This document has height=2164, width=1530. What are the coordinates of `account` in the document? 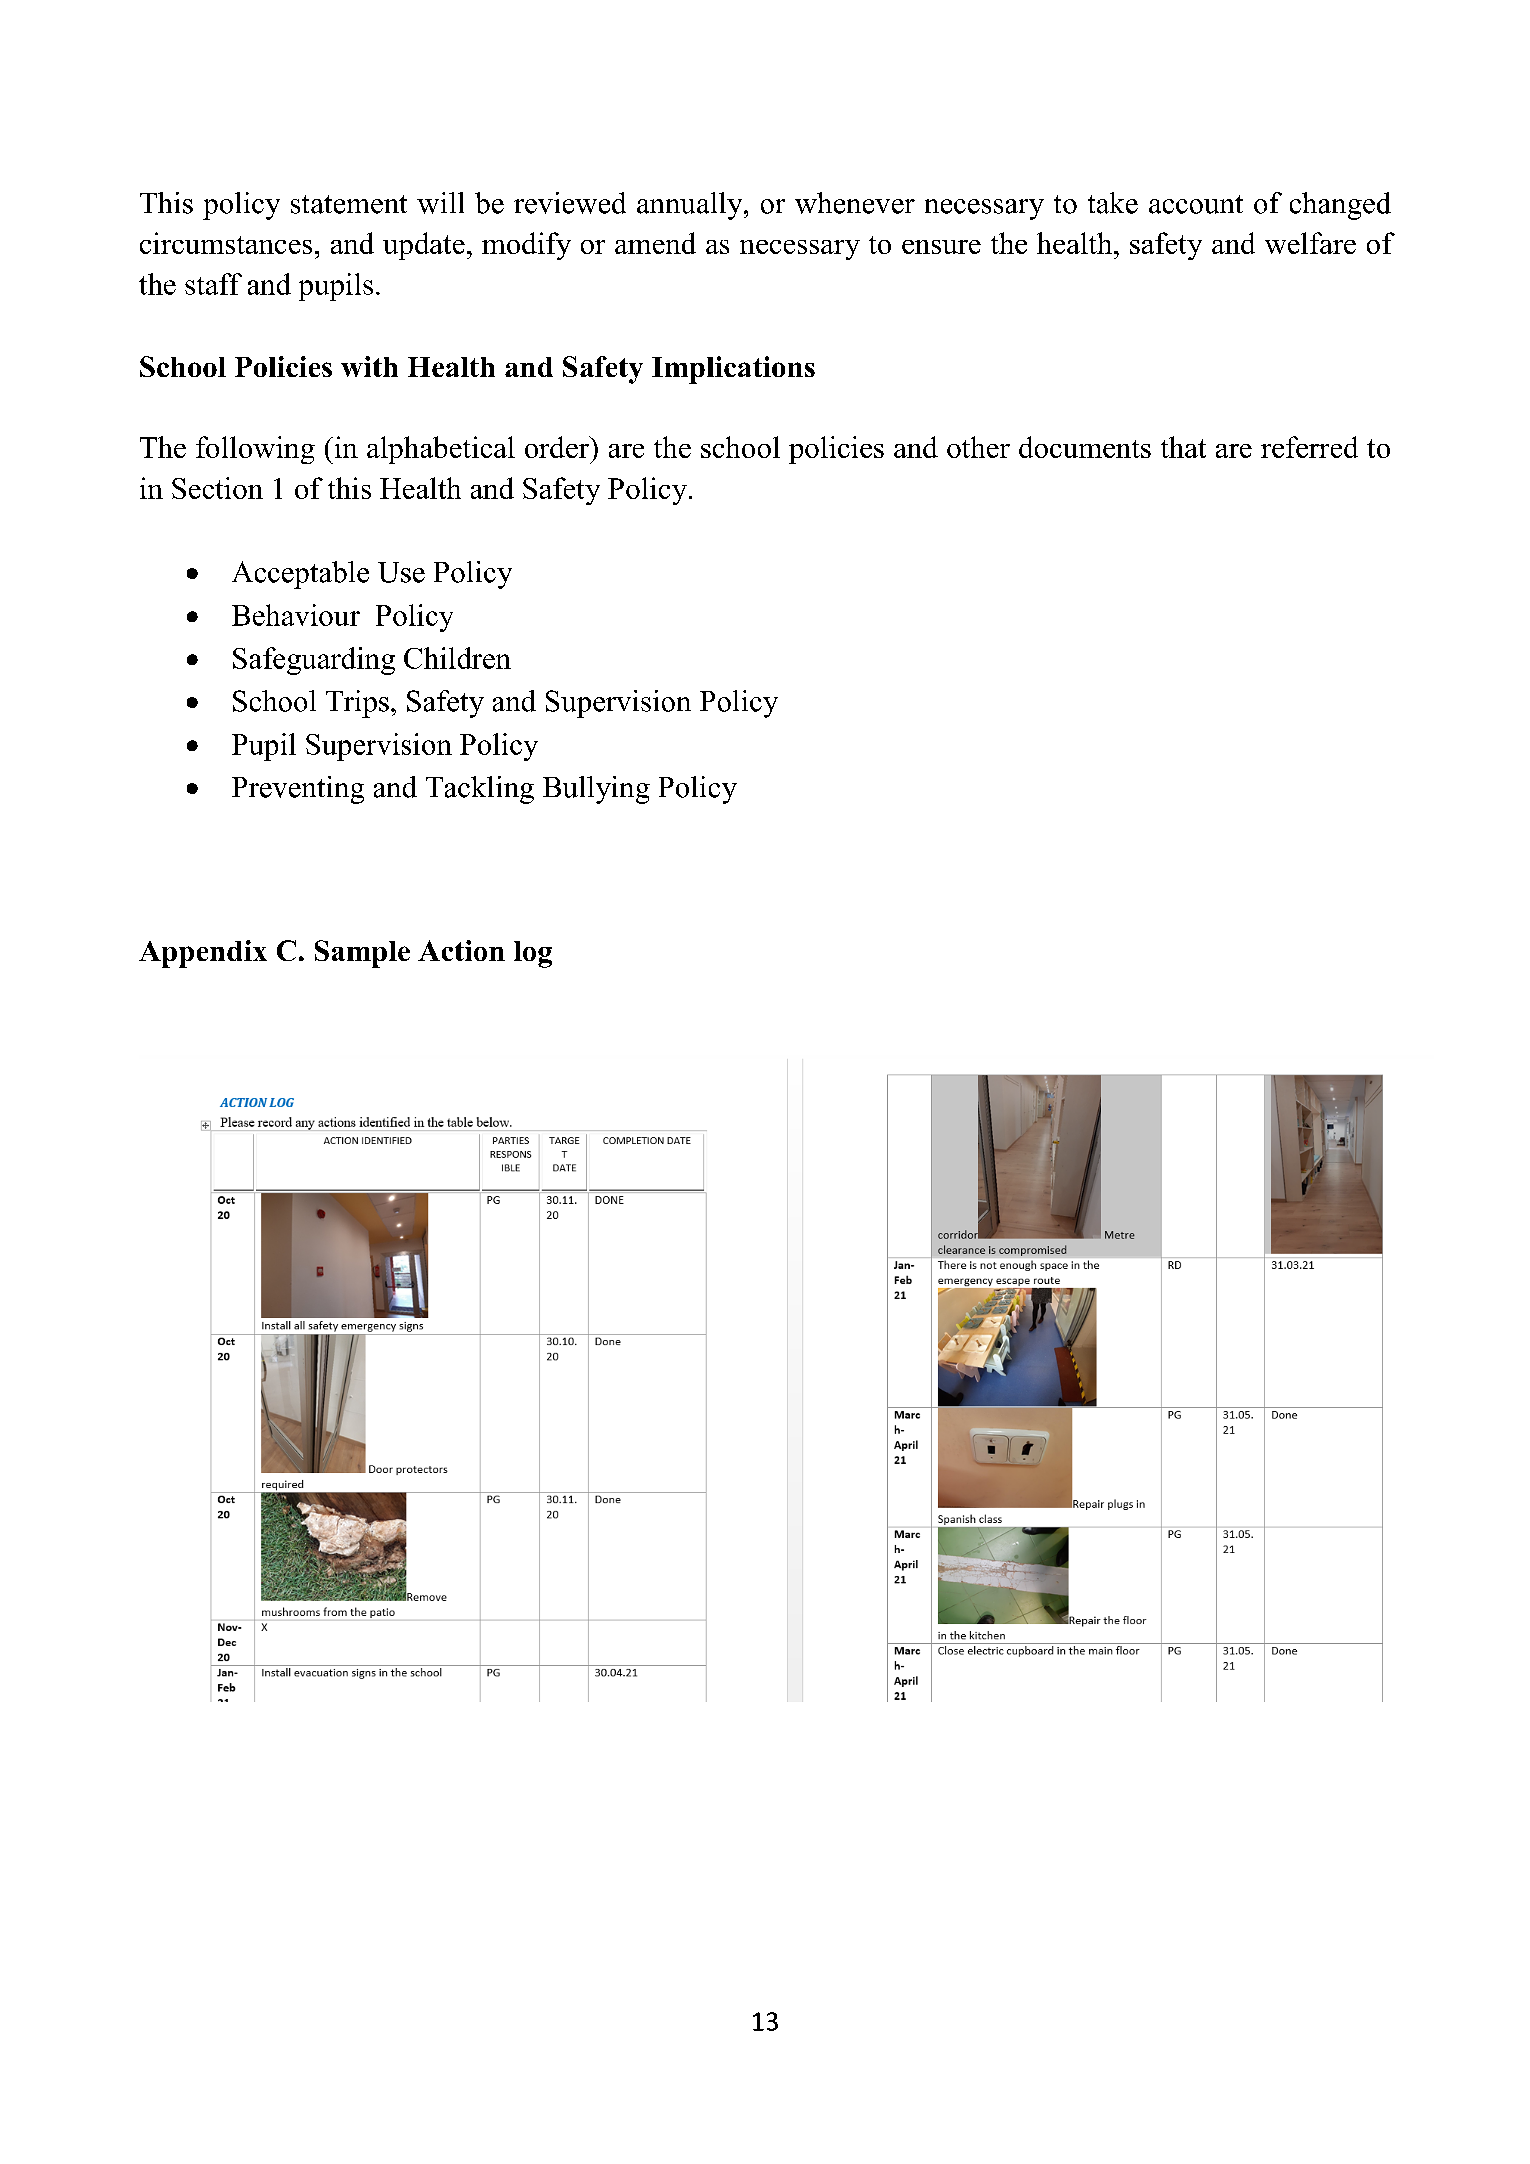 It's located at (1196, 204).
